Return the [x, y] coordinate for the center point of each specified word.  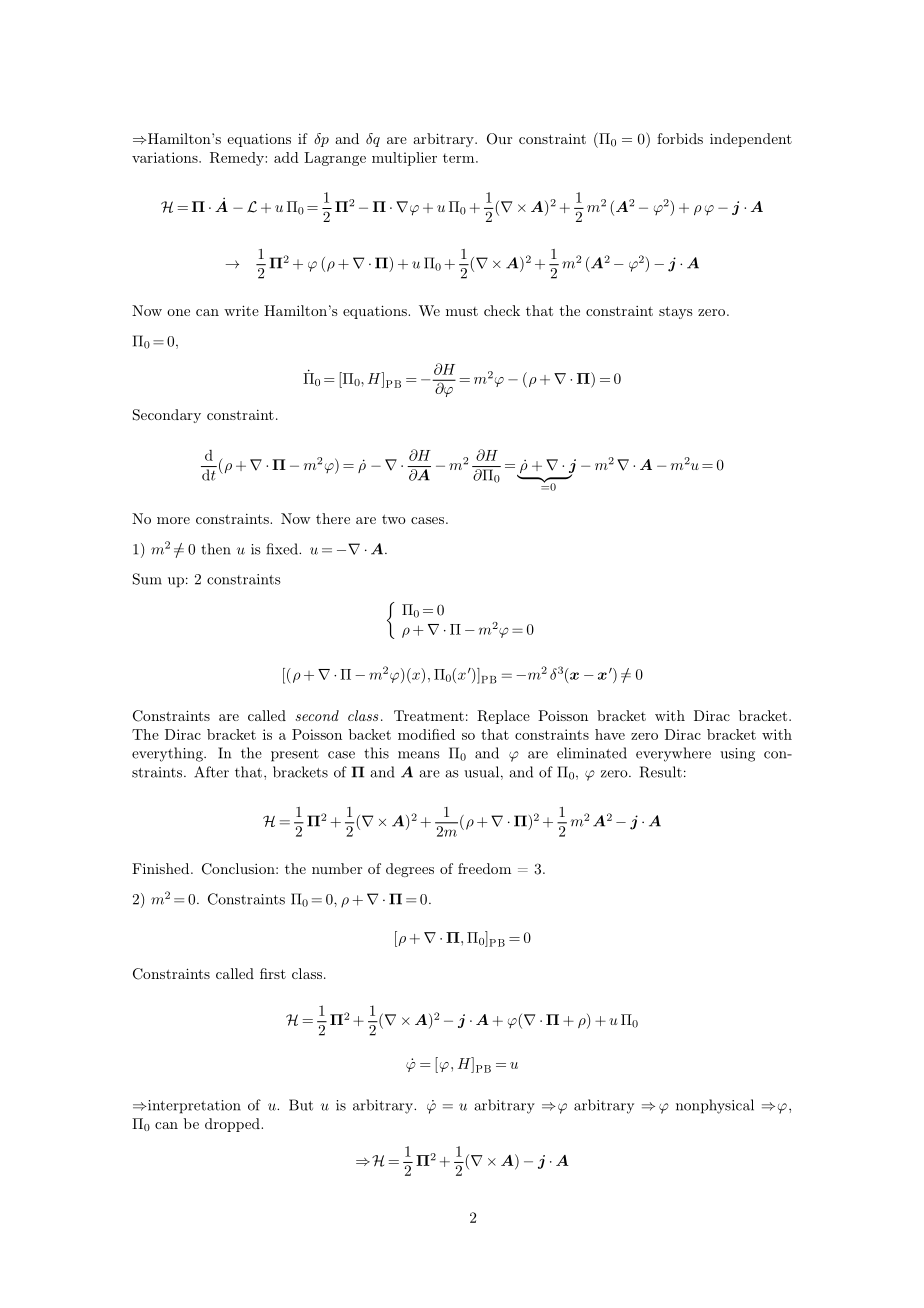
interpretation [193, 1107]
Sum [147, 579]
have [610, 734]
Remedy [237, 159]
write [241, 310]
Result [661, 772]
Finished [162, 868]
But [301, 1105]
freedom [484, 868]
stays [675, 312]
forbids [680, 138]
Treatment [429, 715]
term [460, 158]
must [462, 311]
